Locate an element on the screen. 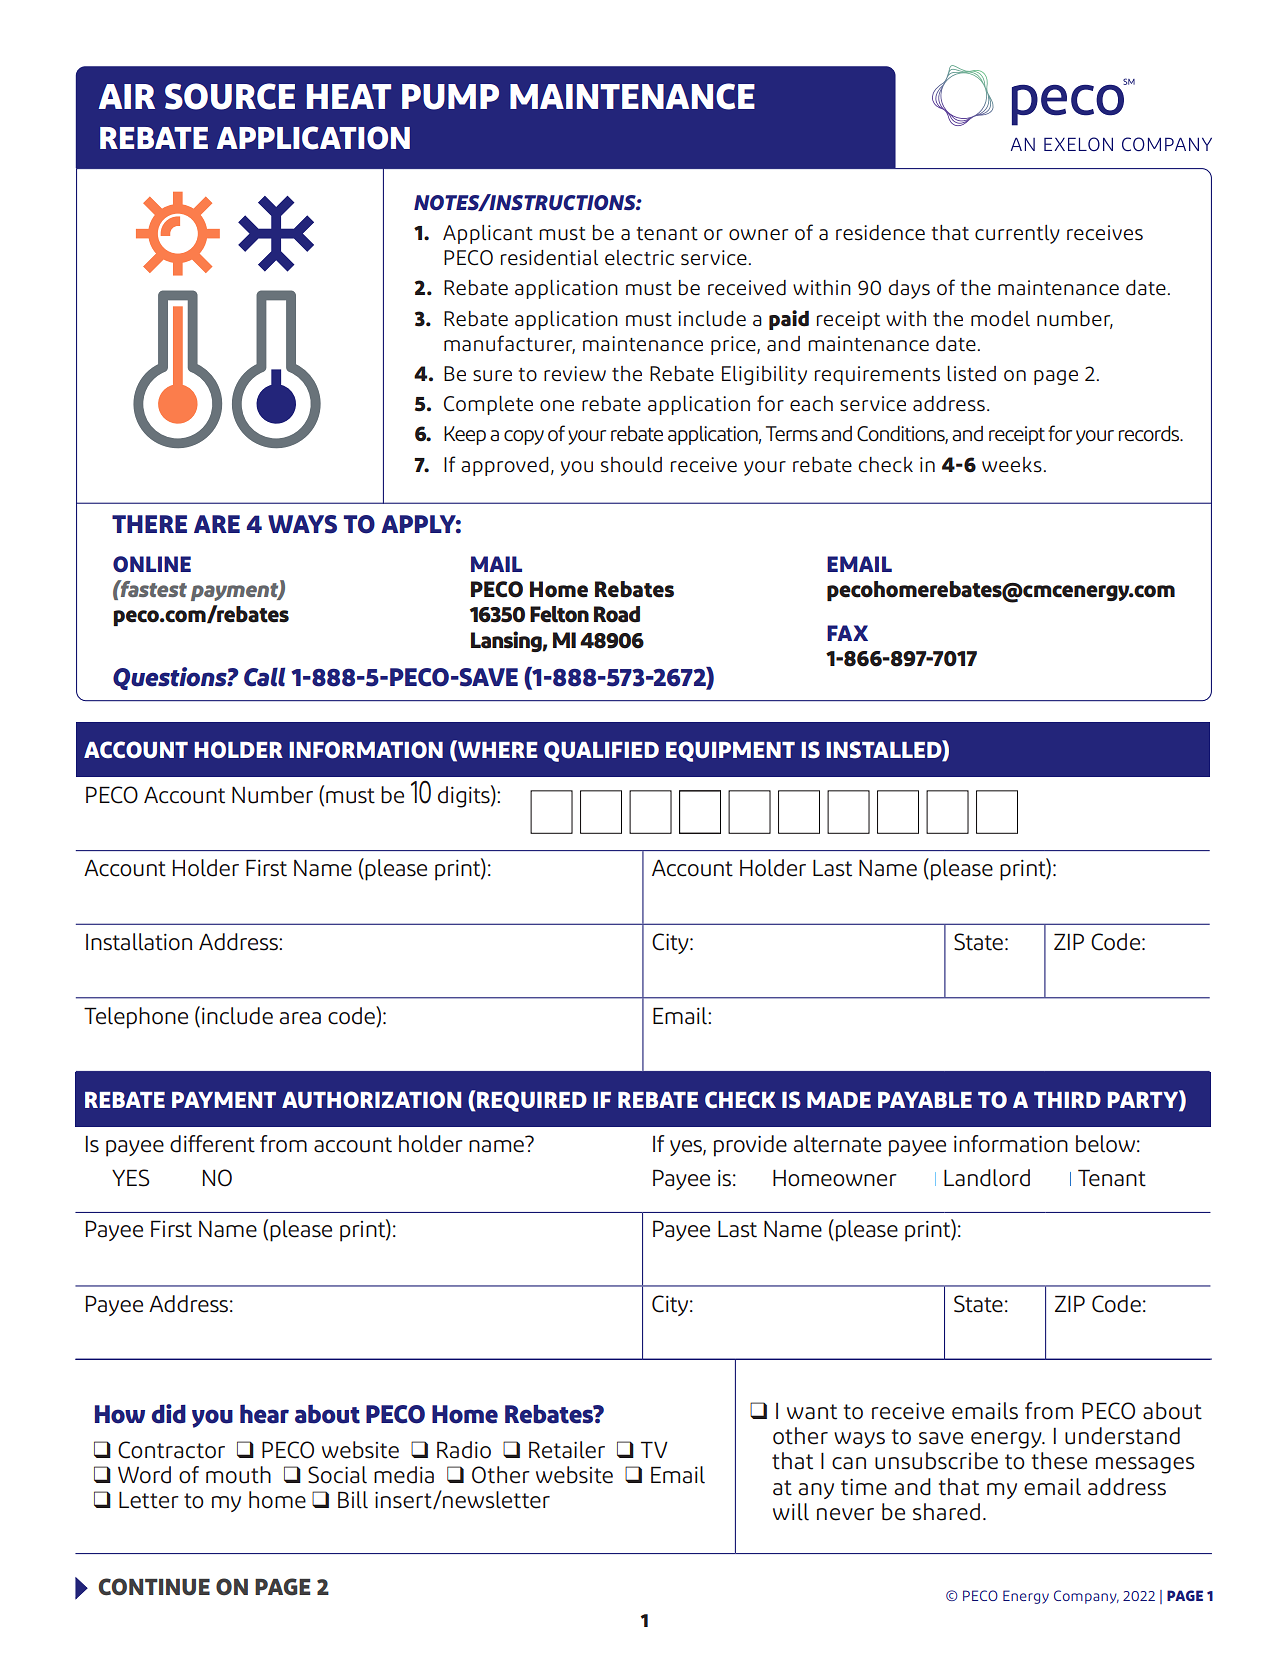  electric is located at coordinates (639, 258).
